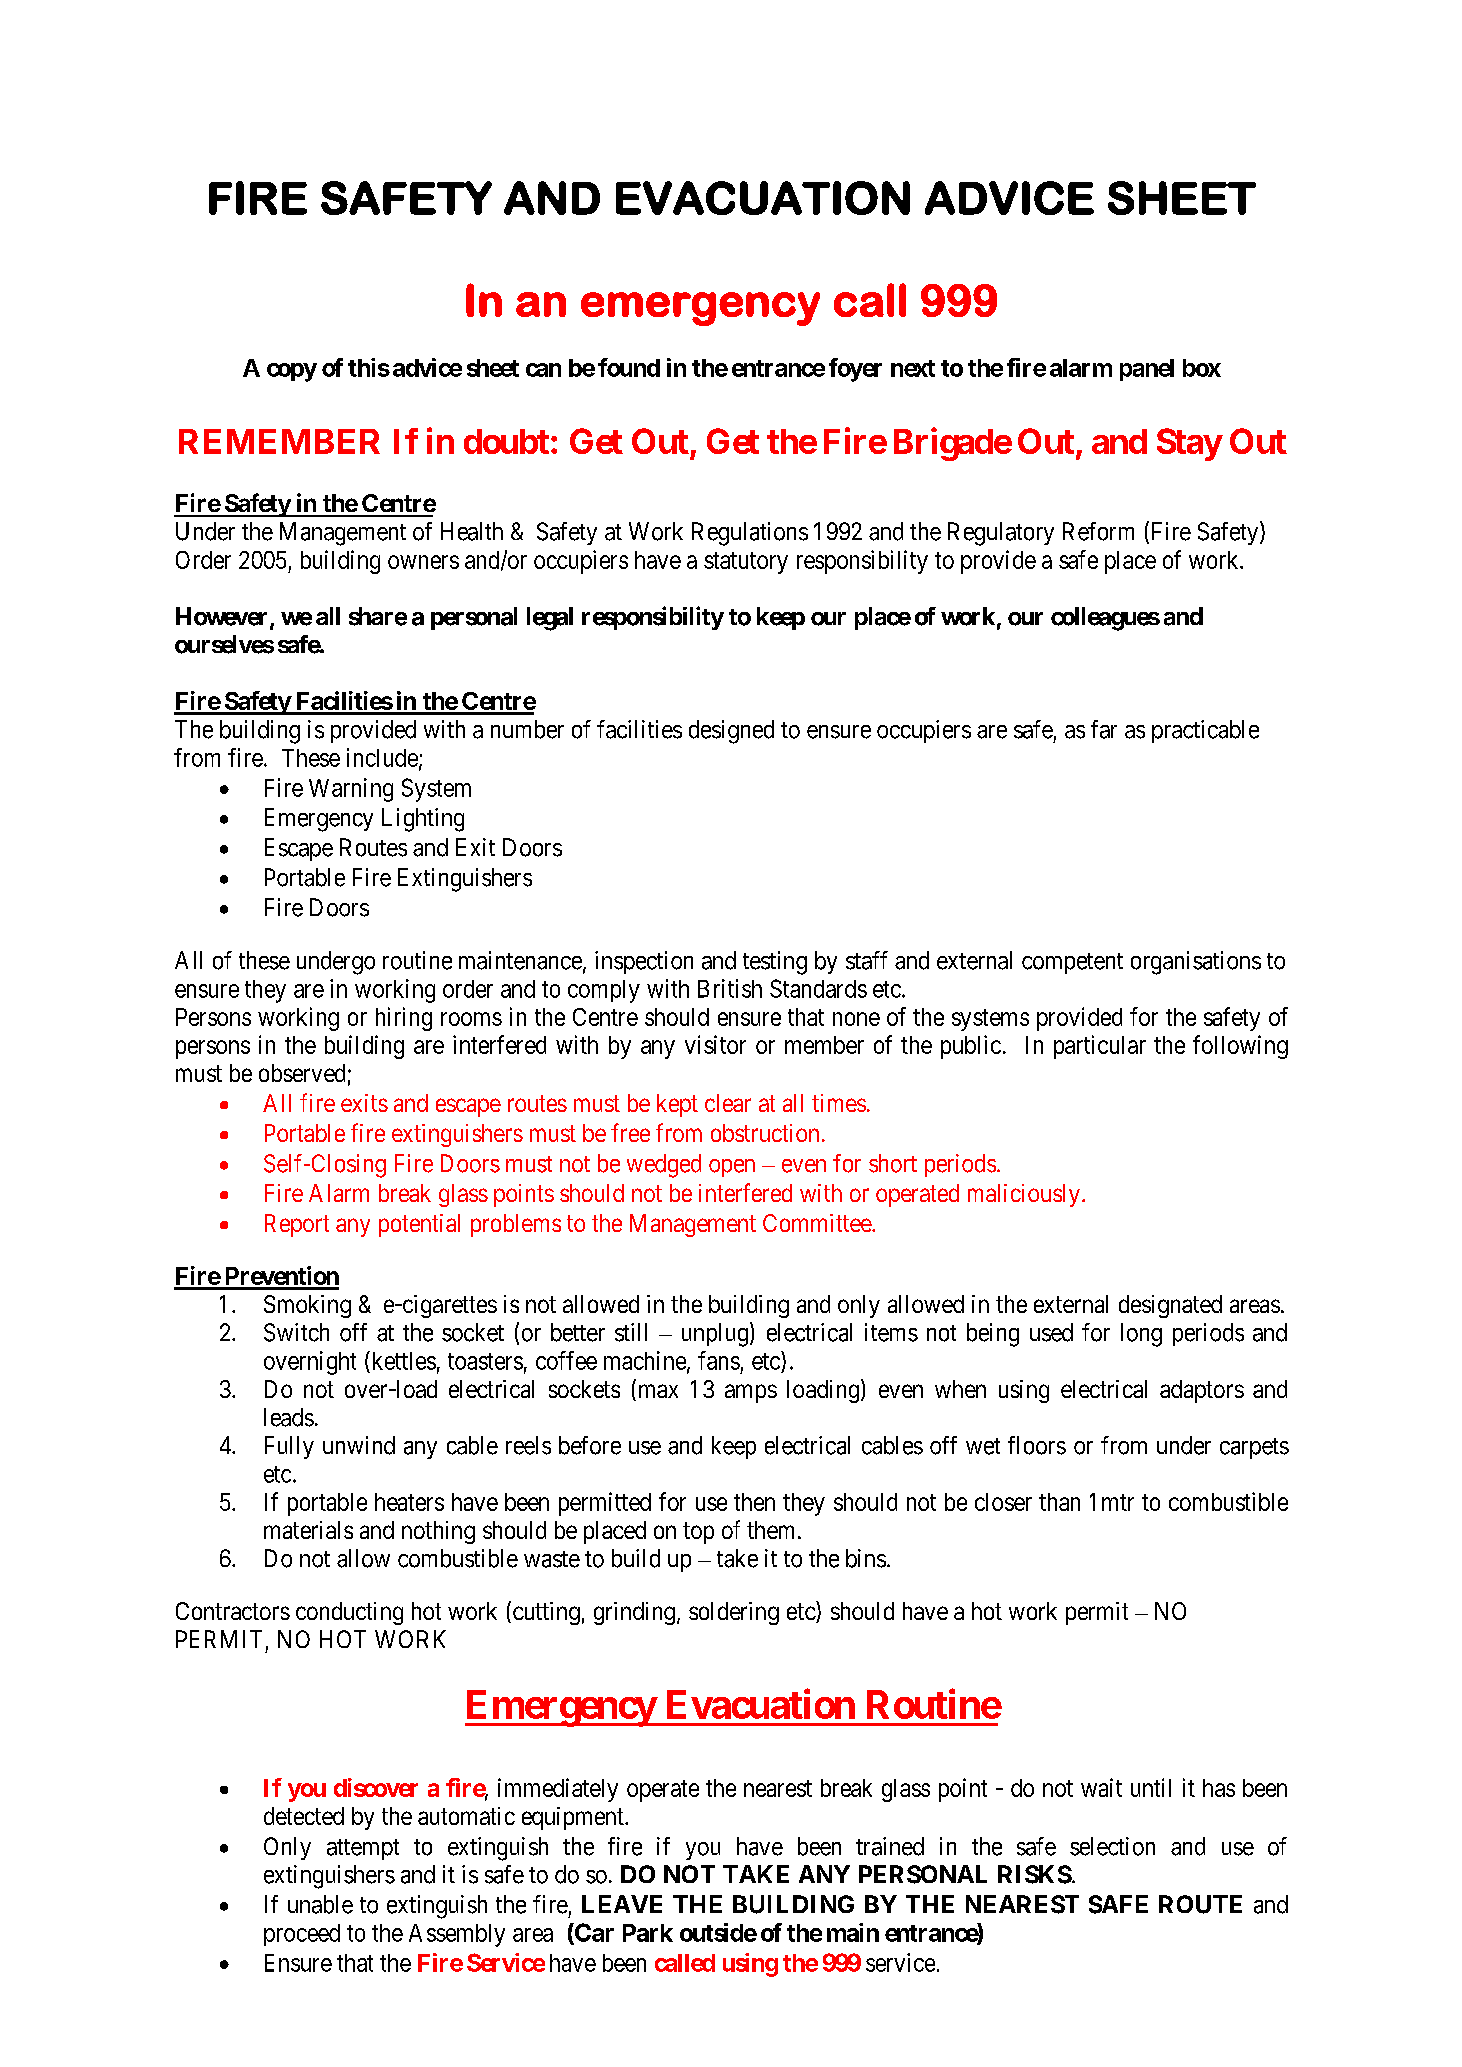 The width and height of the screenshot is (1462, 2067). I want to click on maliciously, so click(1024, 1195).
